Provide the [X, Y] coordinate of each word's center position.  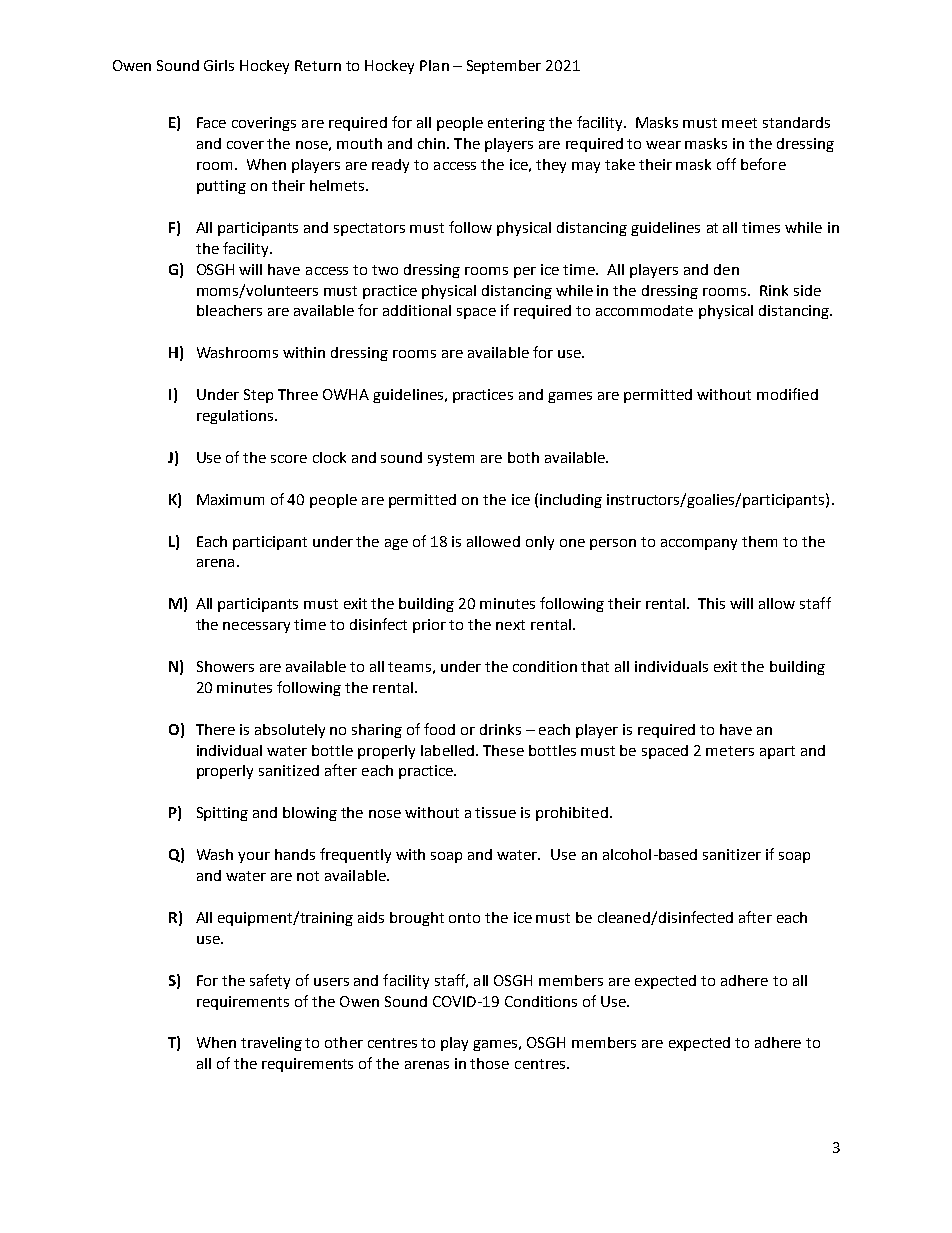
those [489, 1063]
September [504, 67]
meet [739, 123]
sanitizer [732, 854]
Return [318, 65]
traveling [271, 1044]
